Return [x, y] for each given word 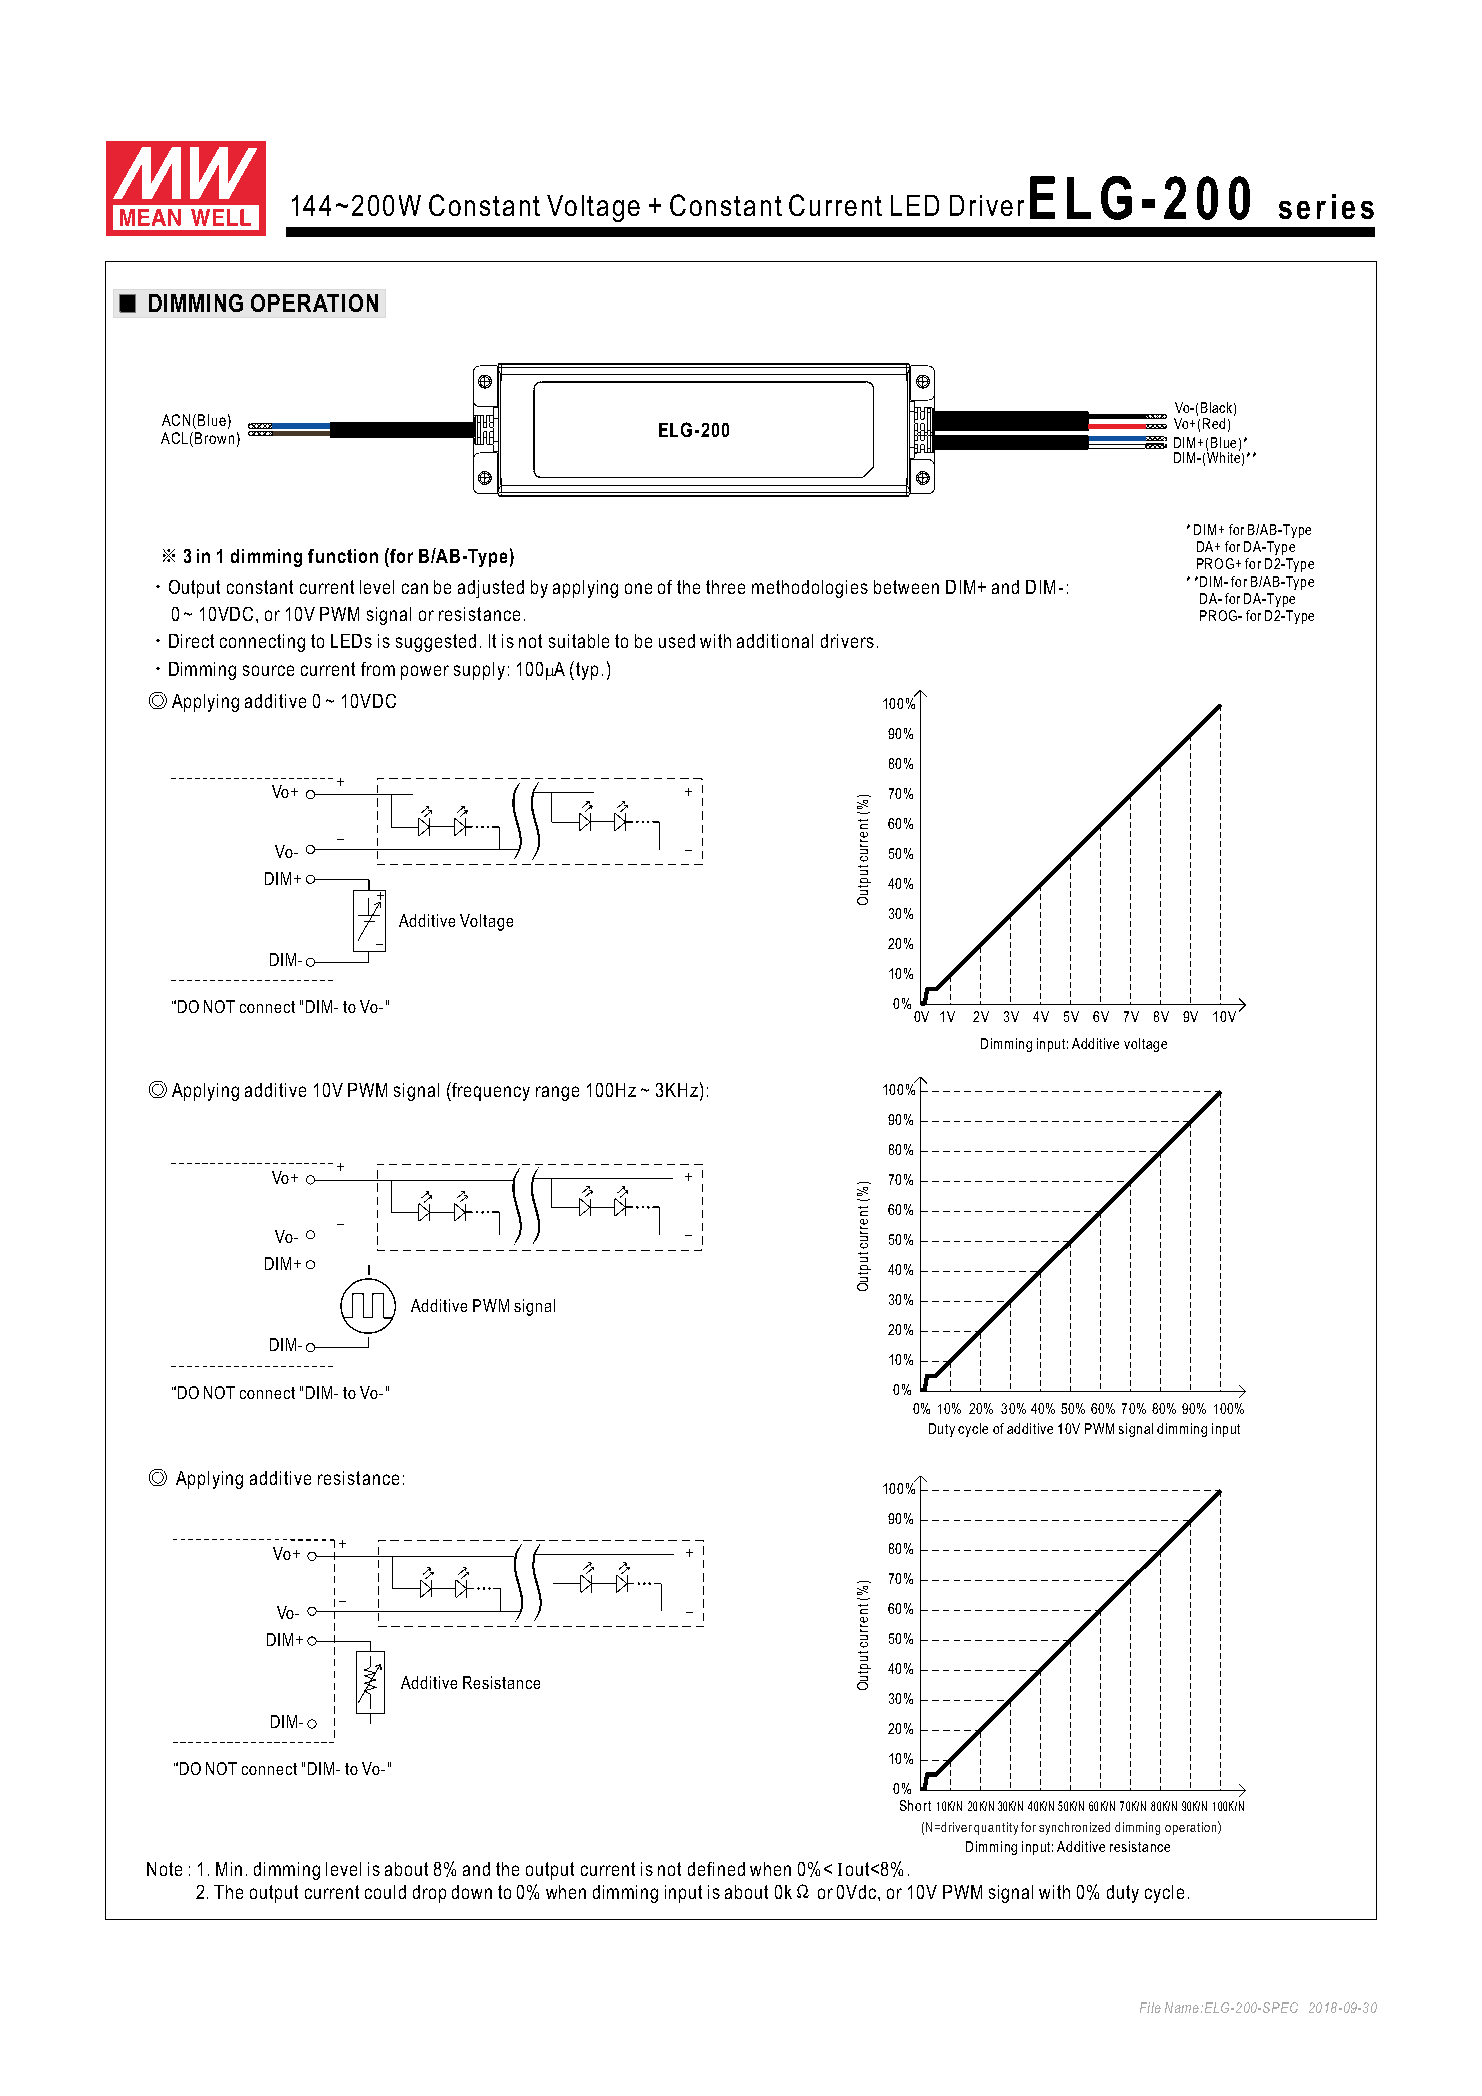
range [557, 1093]
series [1326, 206]
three [725, 587]
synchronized [1074, 1828]
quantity [996, 1828]
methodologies [810, 589]
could [385, 1892]
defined [716, 1869]
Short [915, 1805]
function [343, 556]
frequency [490, 1091]
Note [164, 1869]
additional [775, 641]
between [906, 587]
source [268, 670]
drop [429, 1894]
